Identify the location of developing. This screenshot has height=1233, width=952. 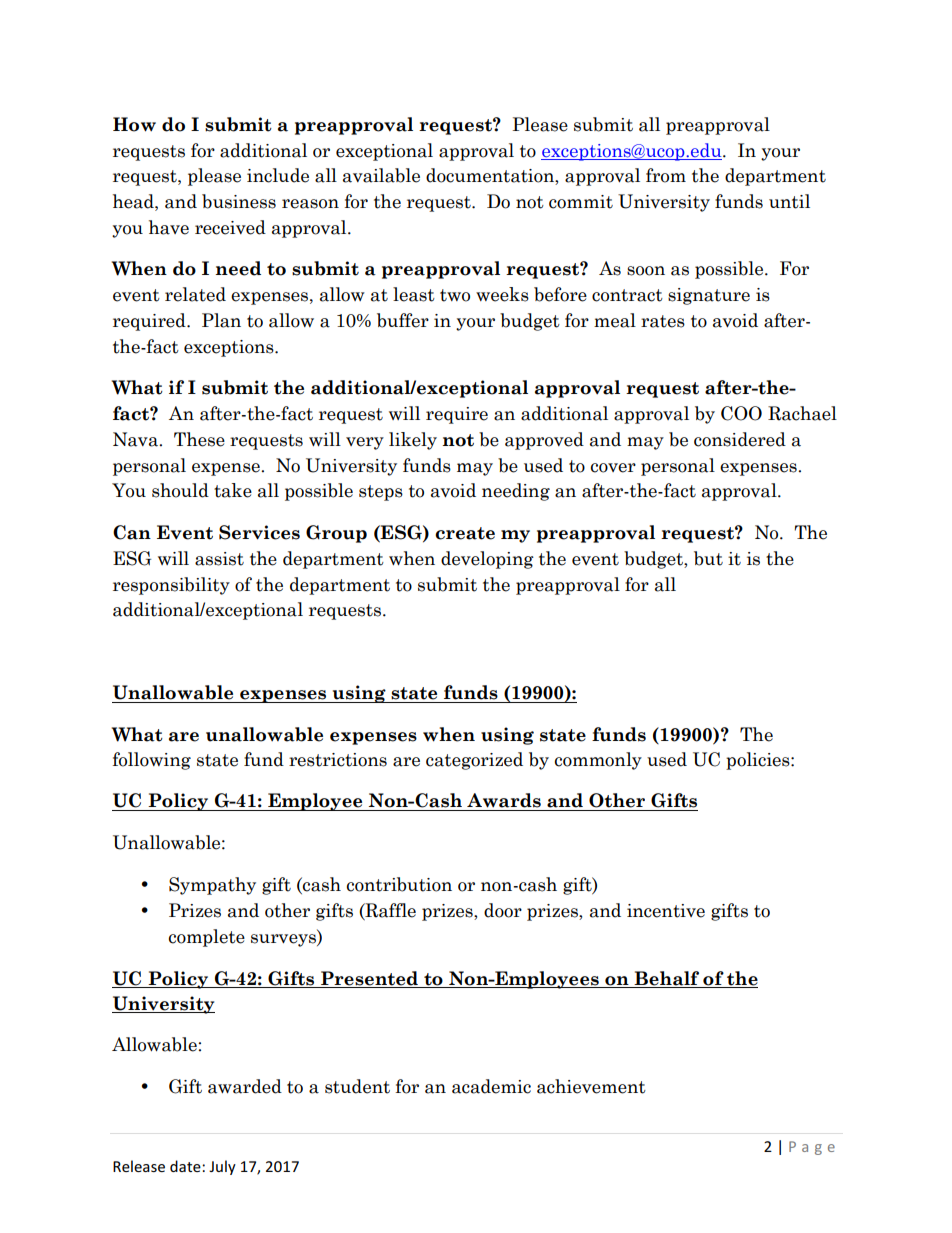
(487, 560).
